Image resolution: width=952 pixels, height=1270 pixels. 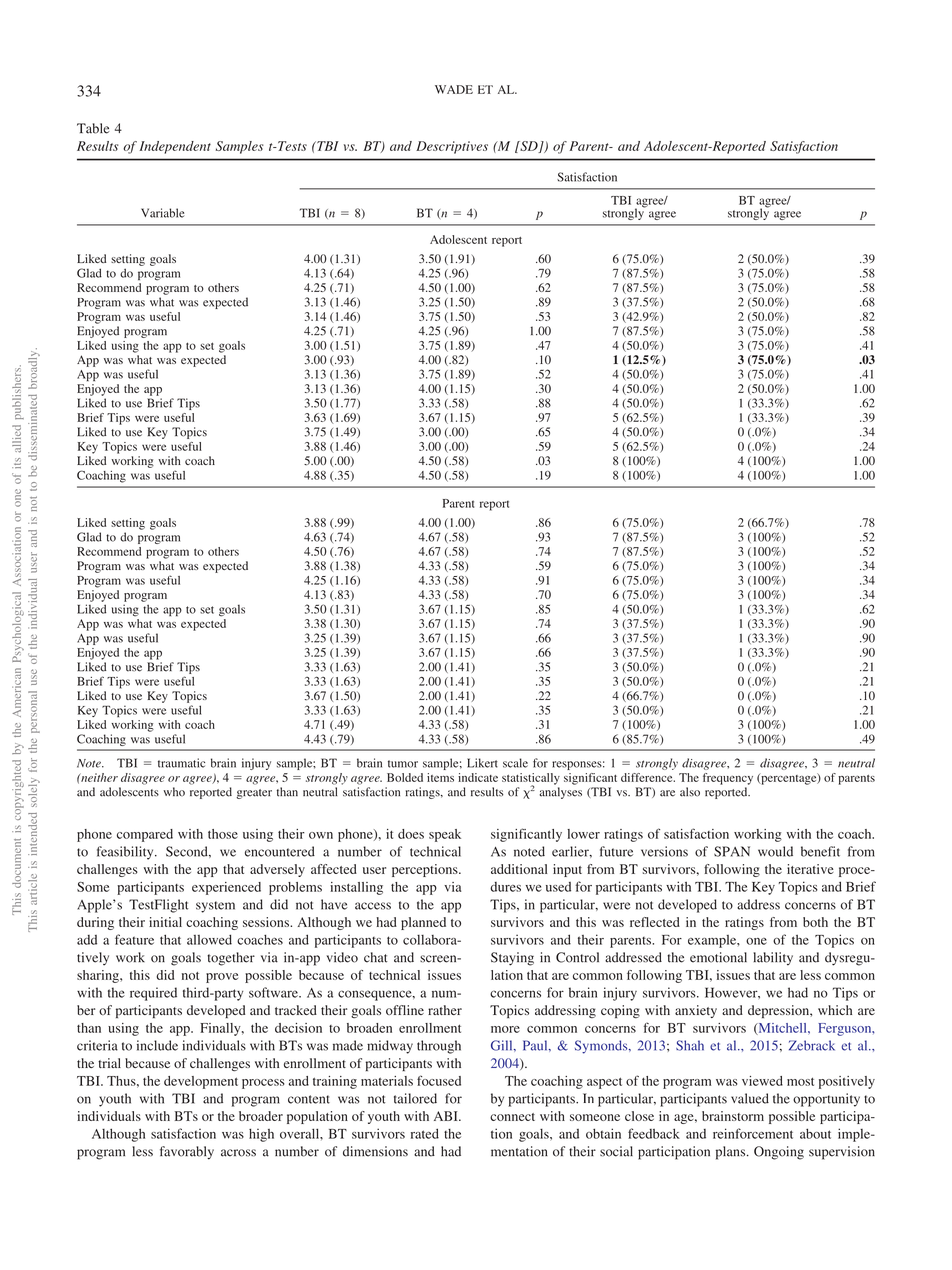 I want to click on traumatic, so click(x=181, y=763).
